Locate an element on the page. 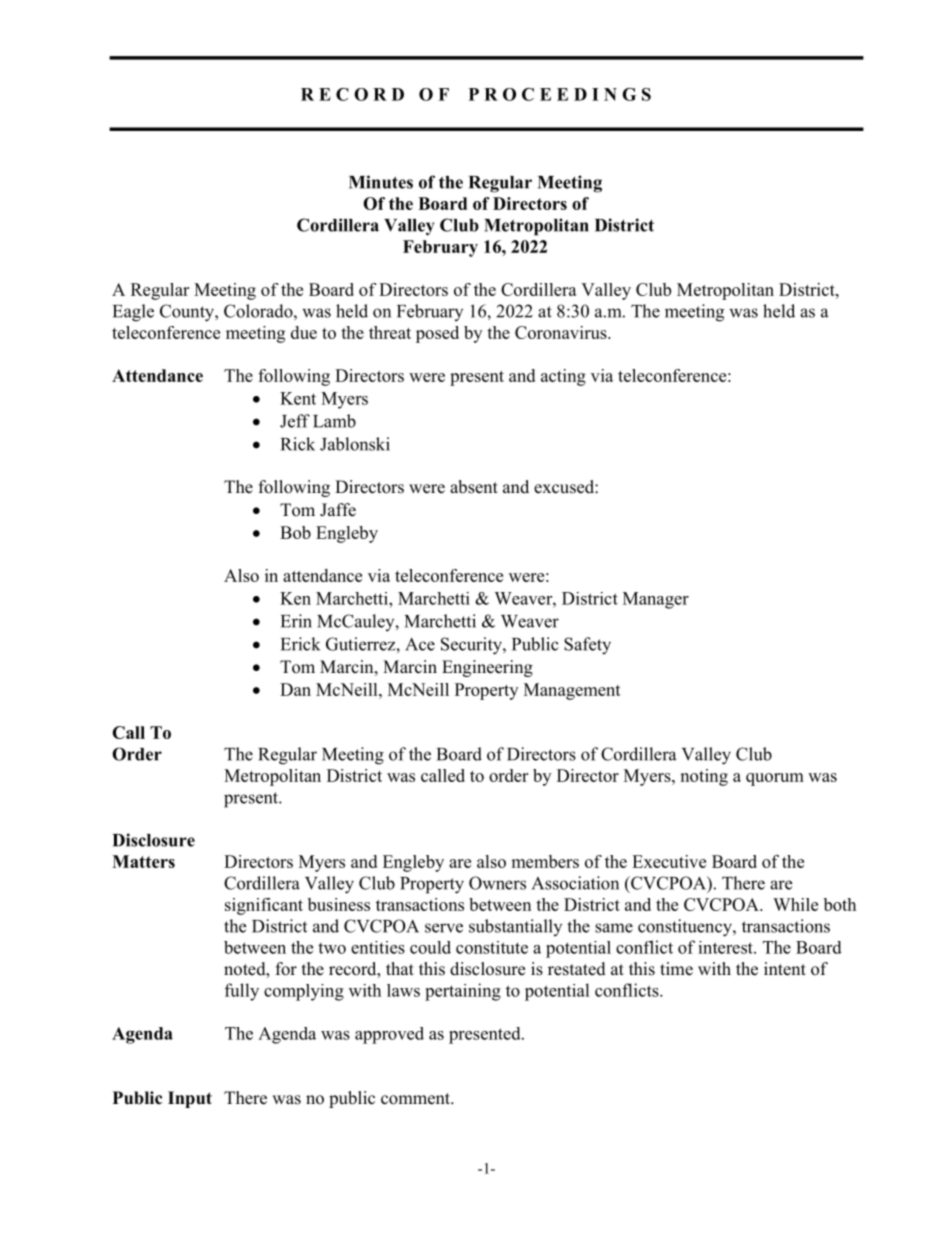 The width and height of the page is (952, 1233). Bob is located at coordinates (295, 532).
